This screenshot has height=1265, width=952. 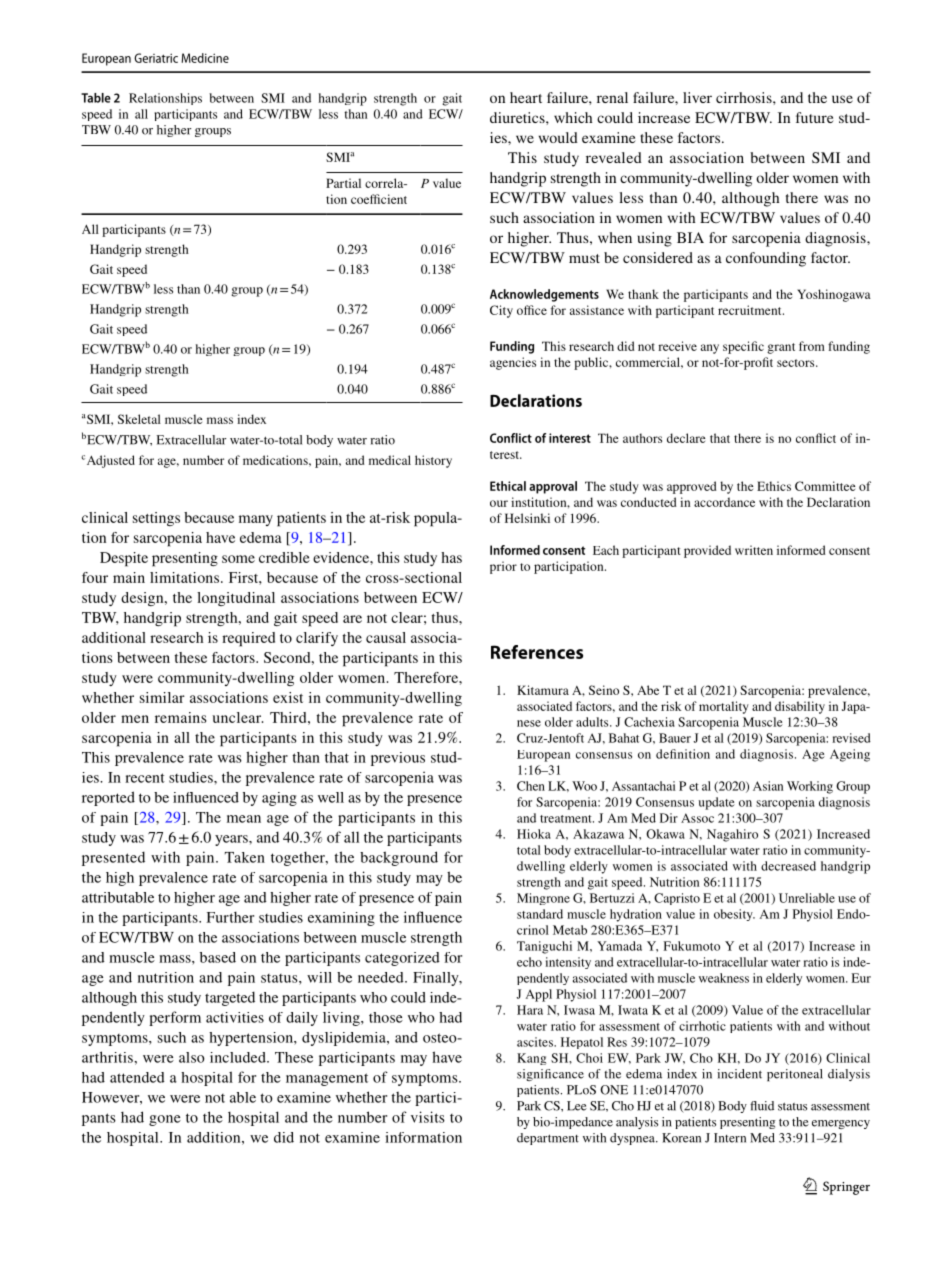 I want to click on history, so click(x=433, y=461).
